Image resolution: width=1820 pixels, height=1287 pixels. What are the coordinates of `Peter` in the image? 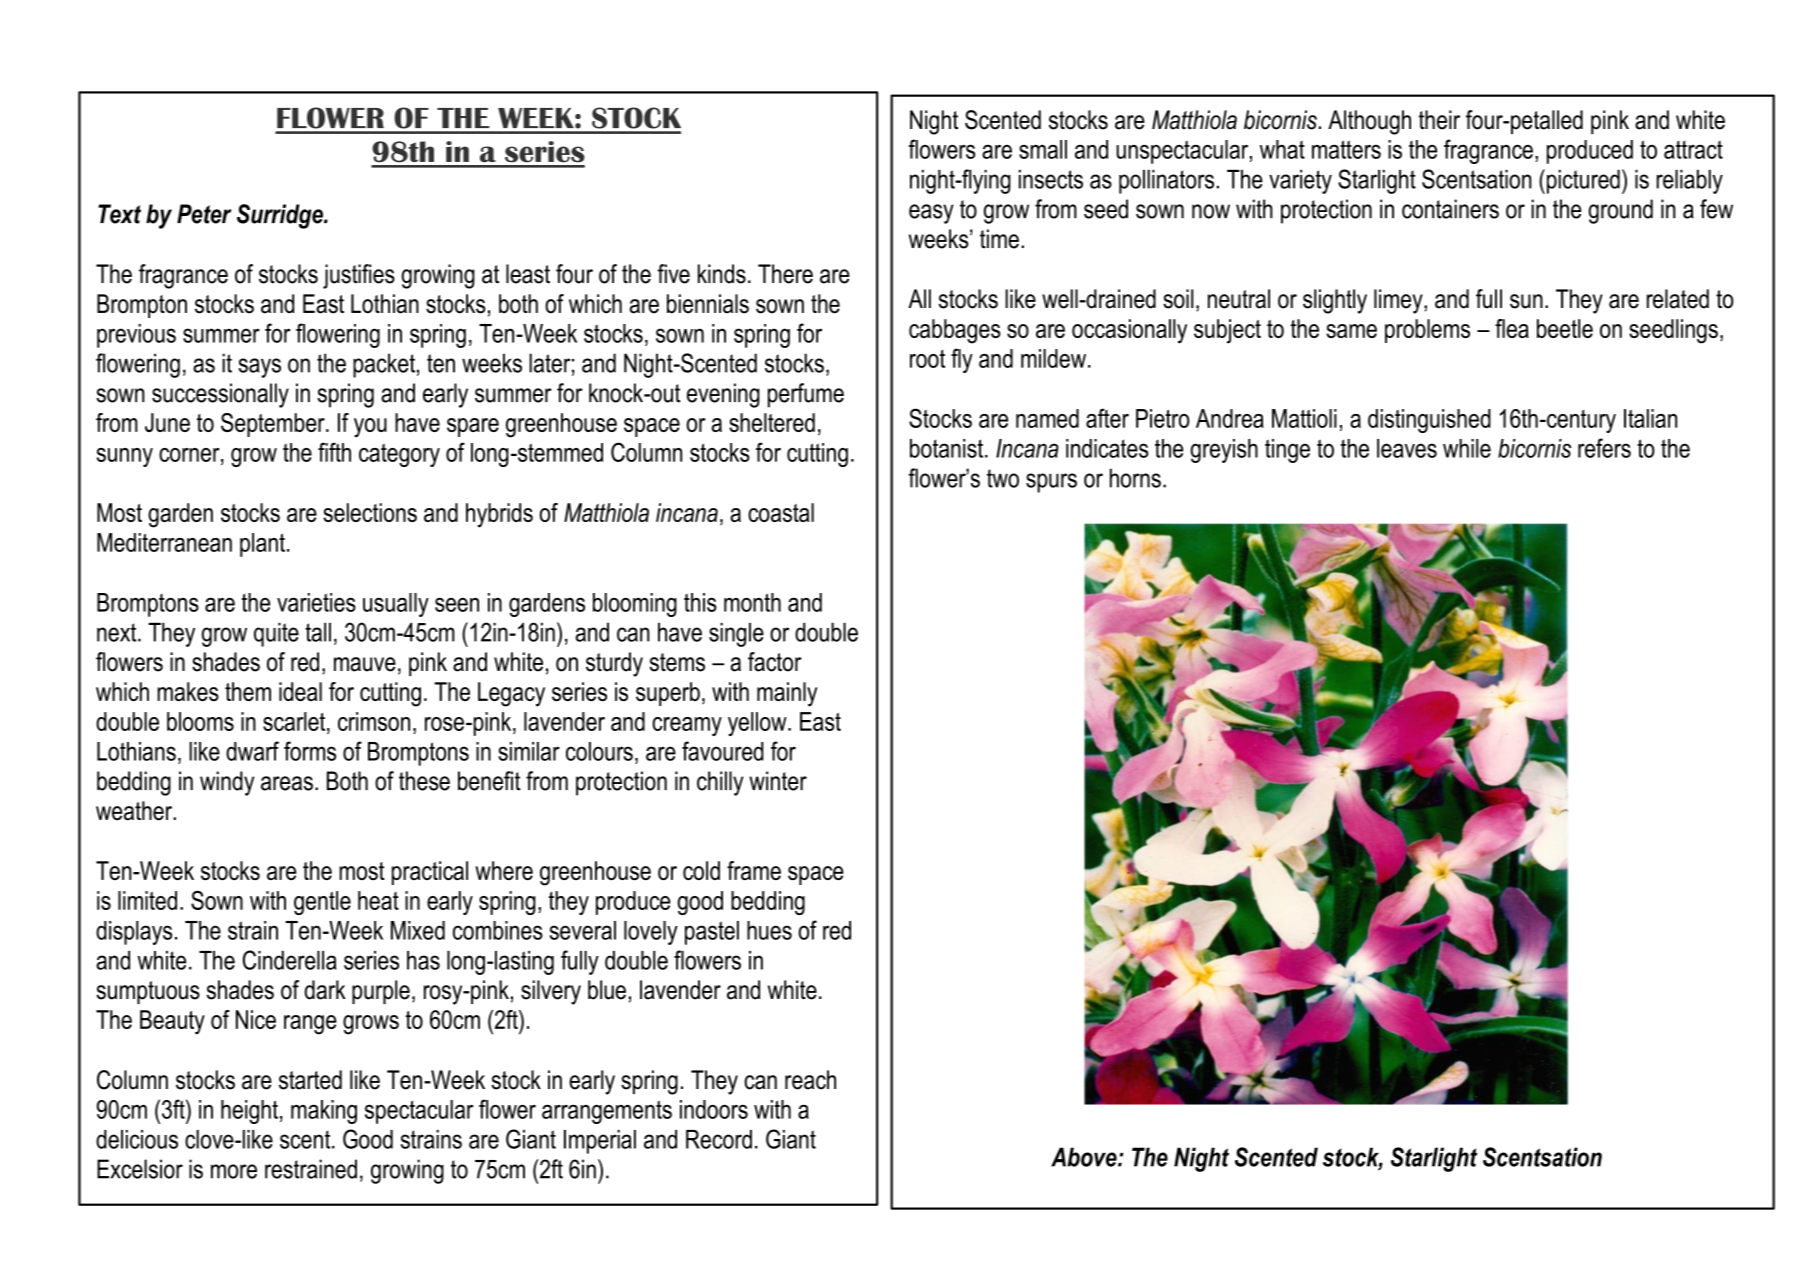 It's located at (204, 214).
